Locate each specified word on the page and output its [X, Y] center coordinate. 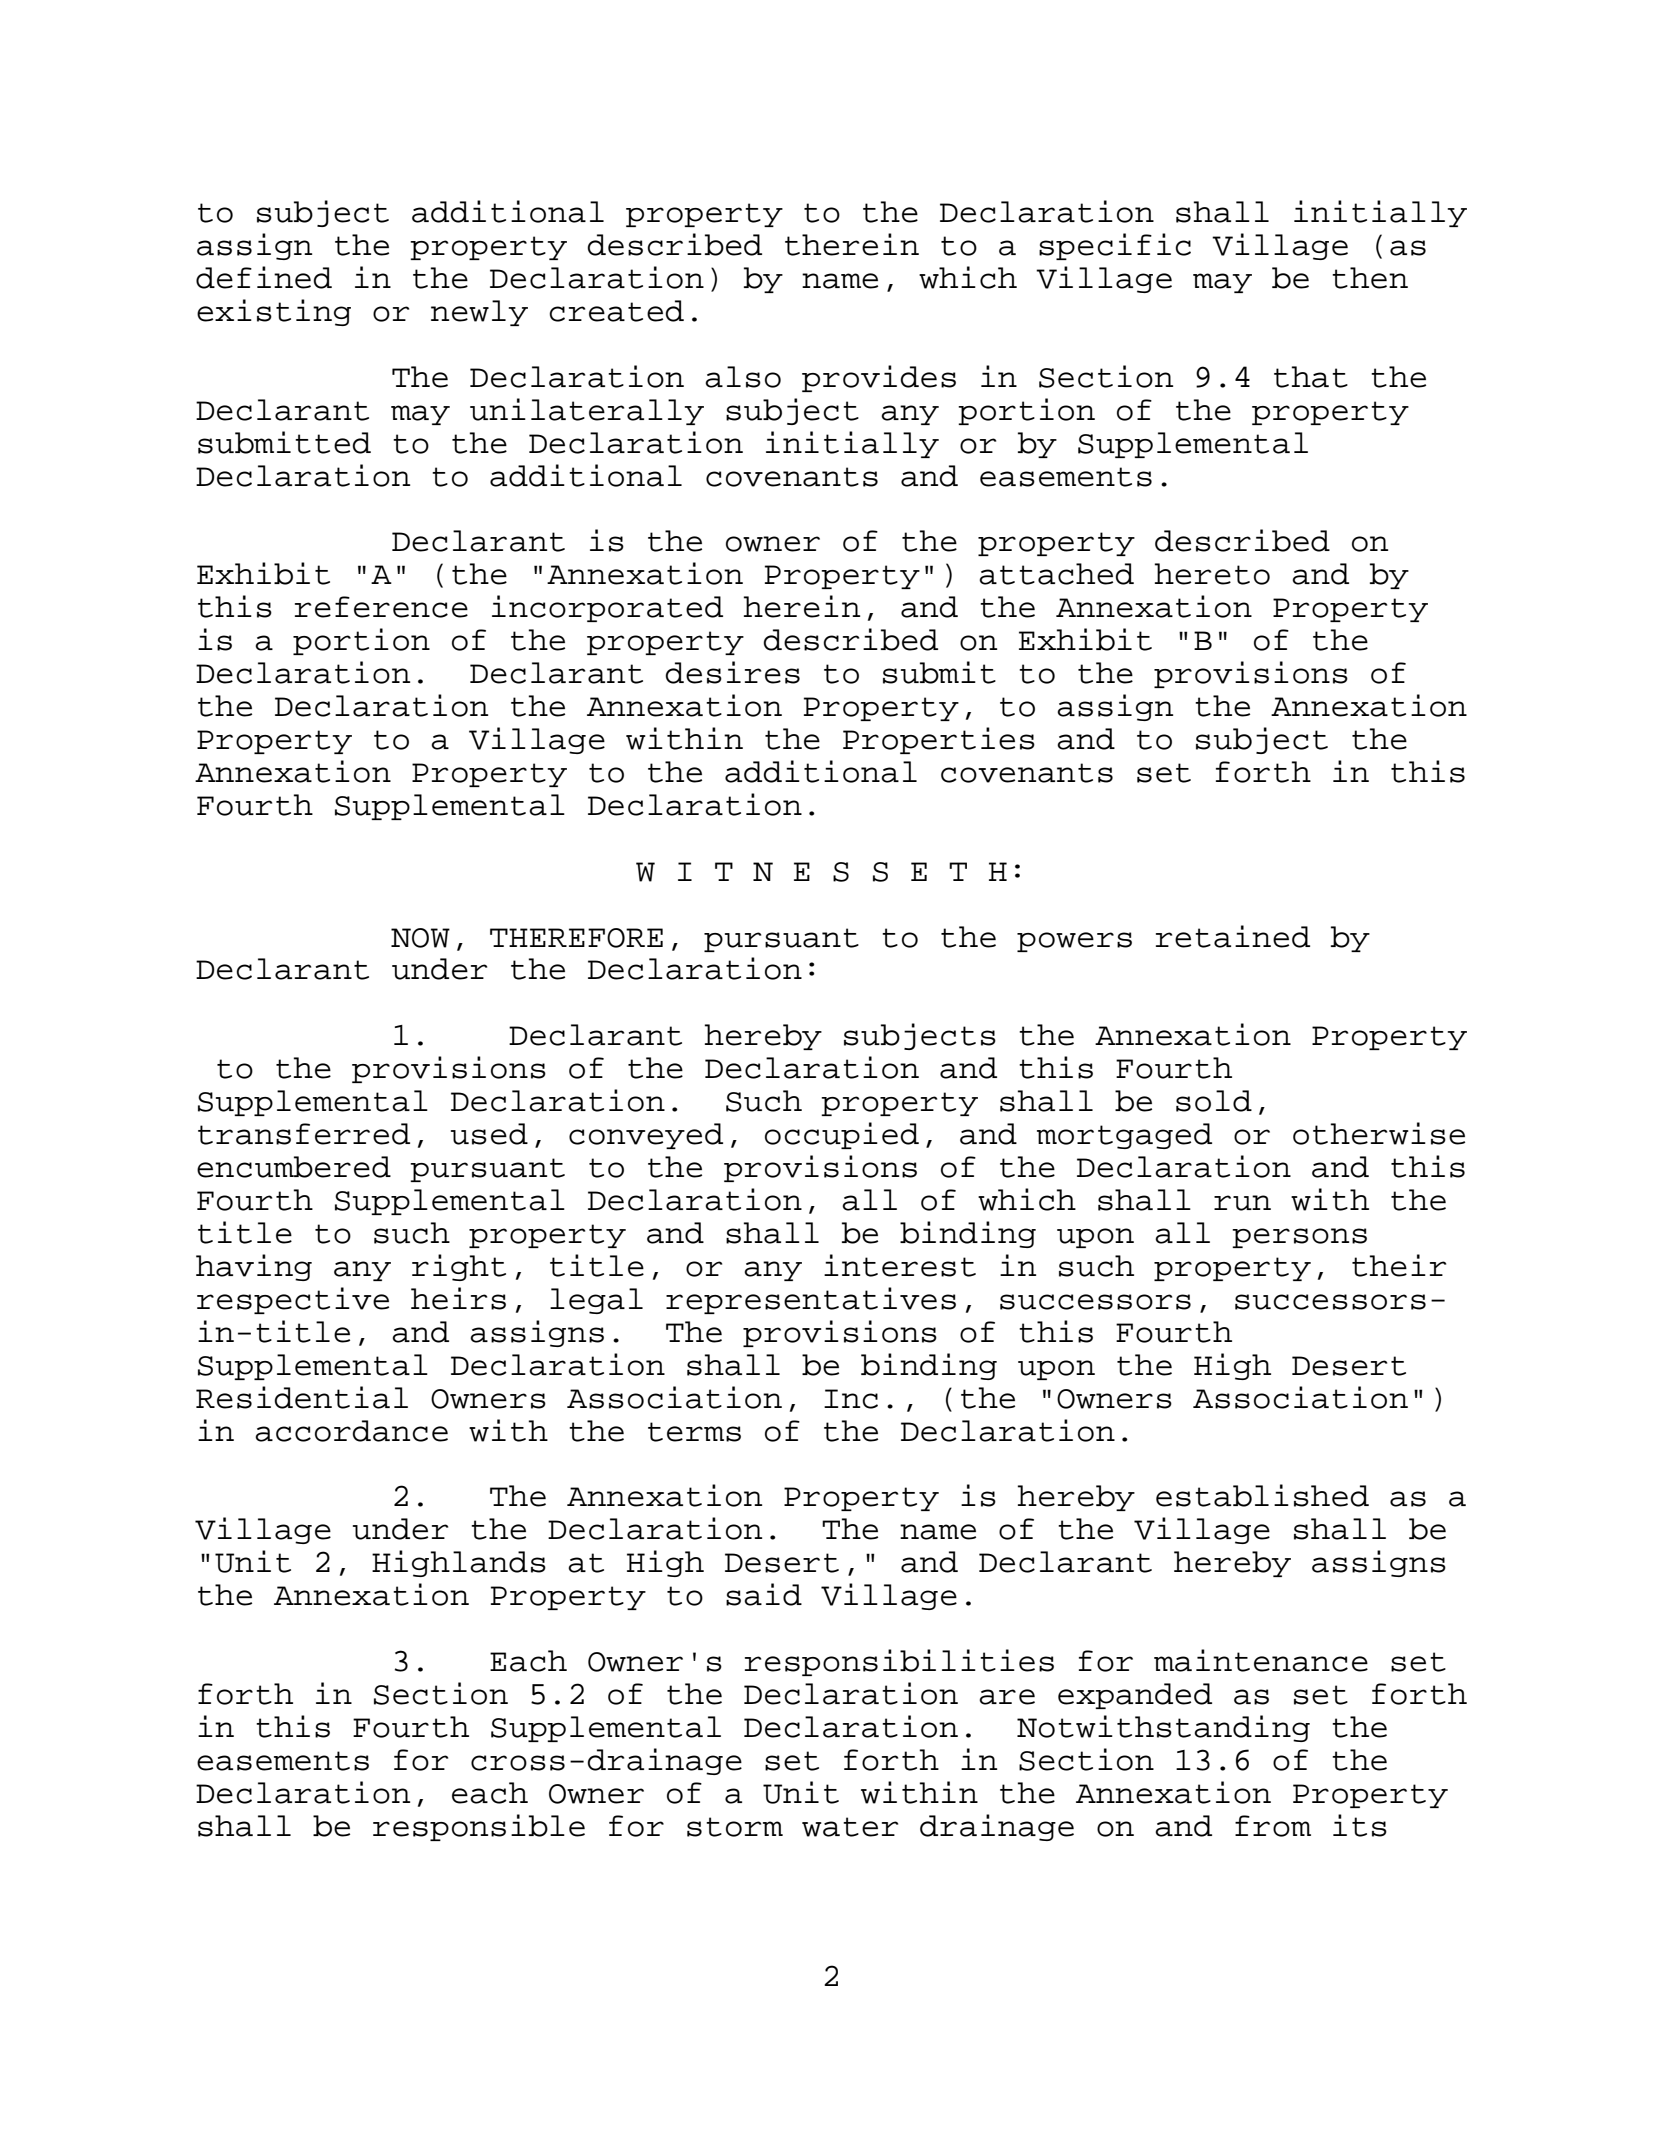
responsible [479, 1827]
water [850, 1827]
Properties [939, 740]
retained [1233, 936]
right [459, 1267]
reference [381, 607]
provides [879, 378]
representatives [811, 1300]
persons [1299, 1238]
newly [479, 313]
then [1370, 278]
